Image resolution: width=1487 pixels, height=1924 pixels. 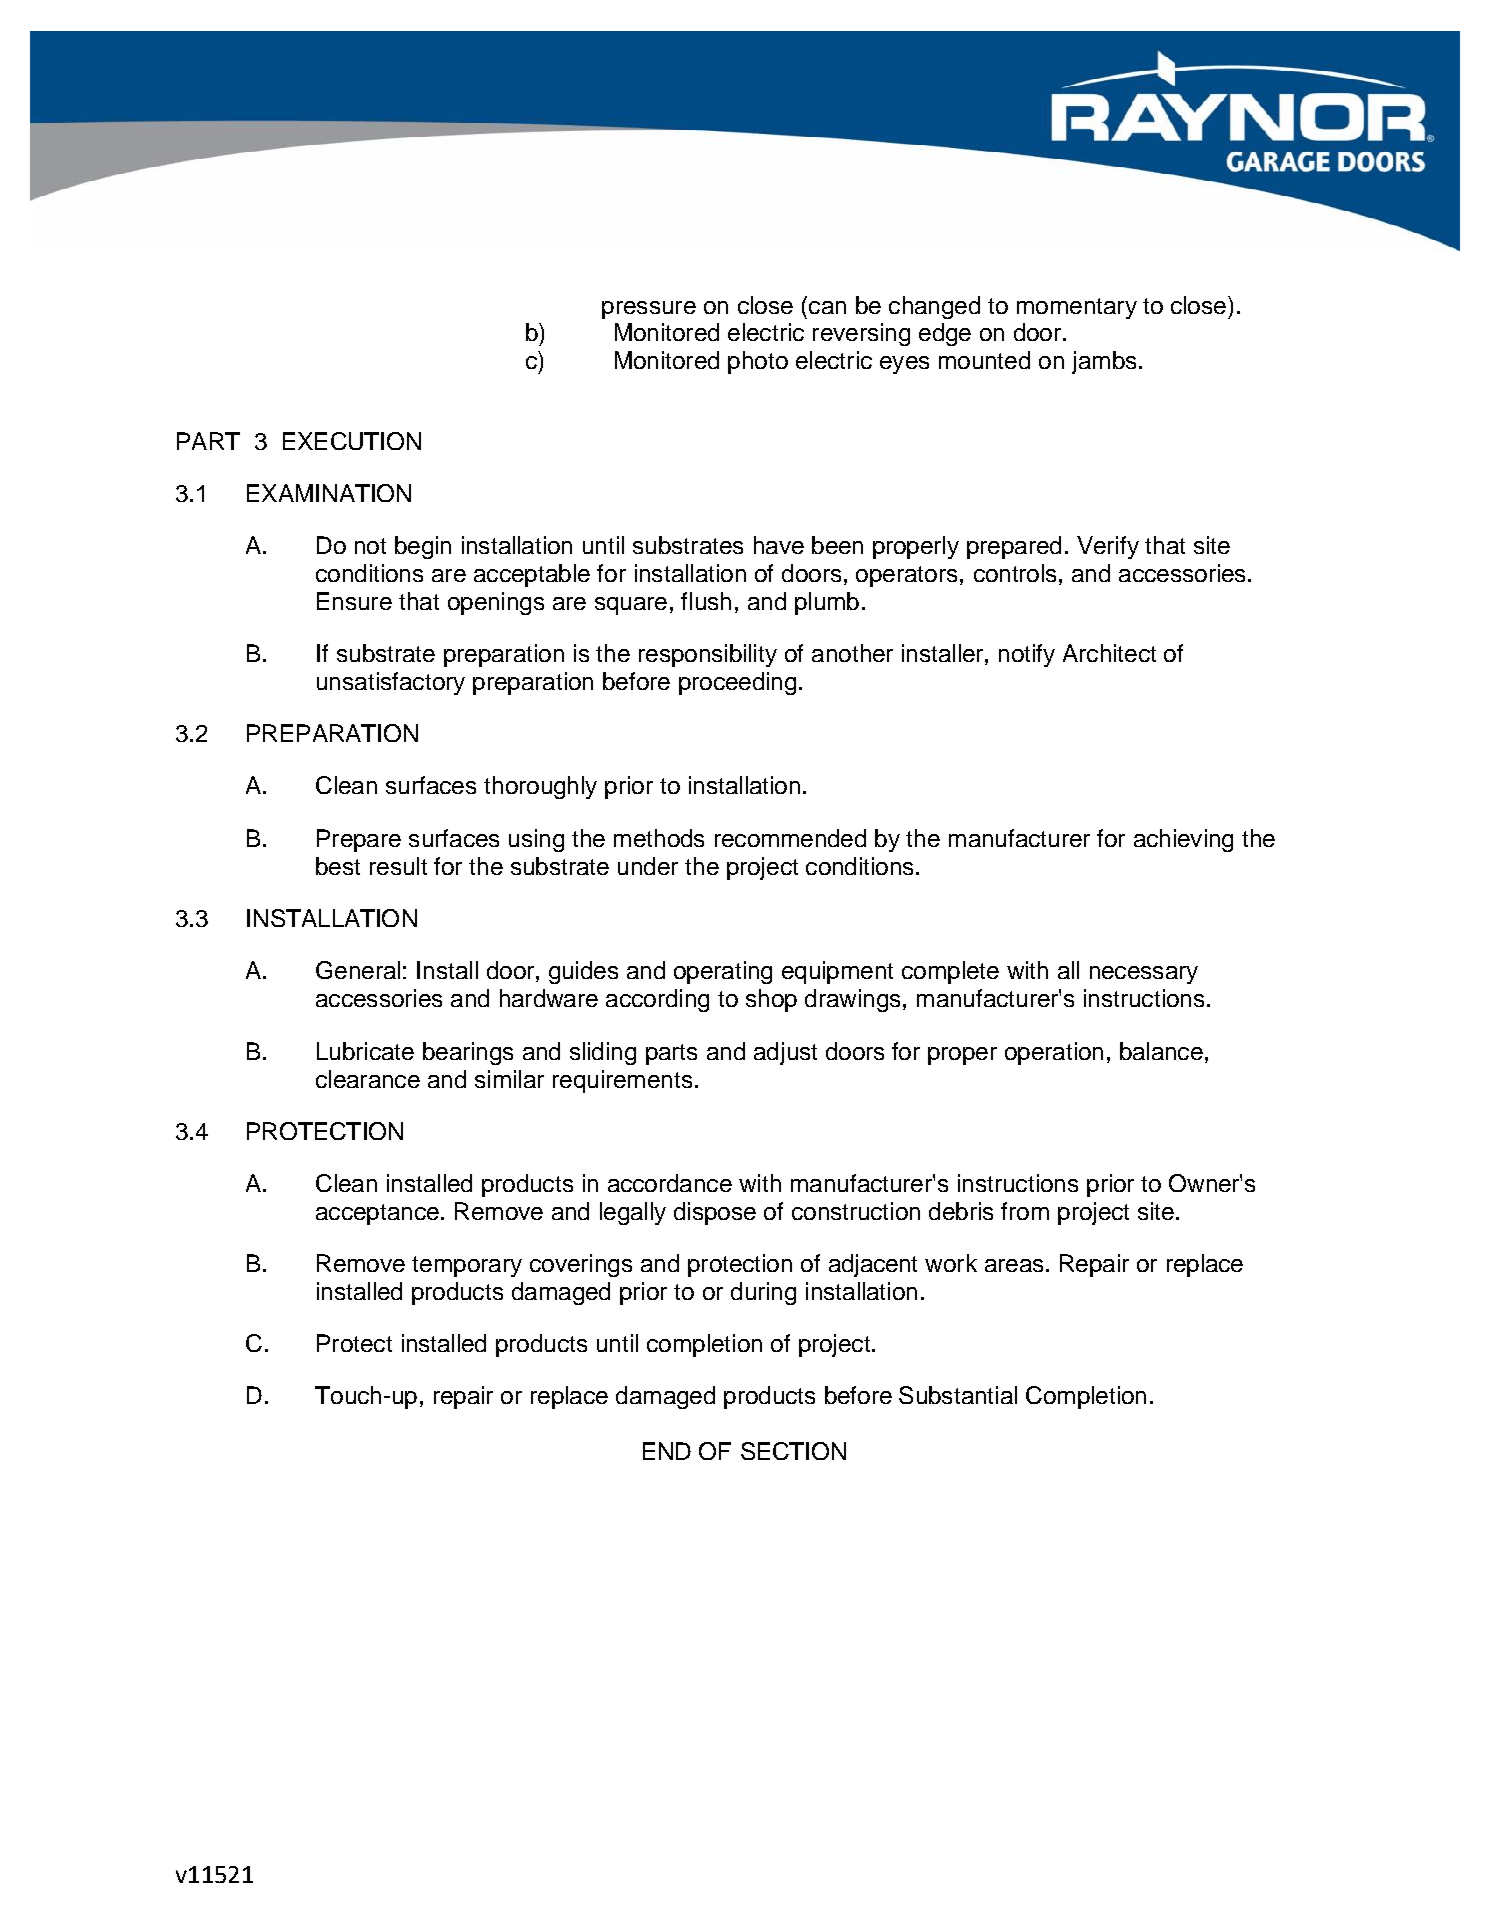 I want to click on SECTION, so click(x=793, y=1451).
